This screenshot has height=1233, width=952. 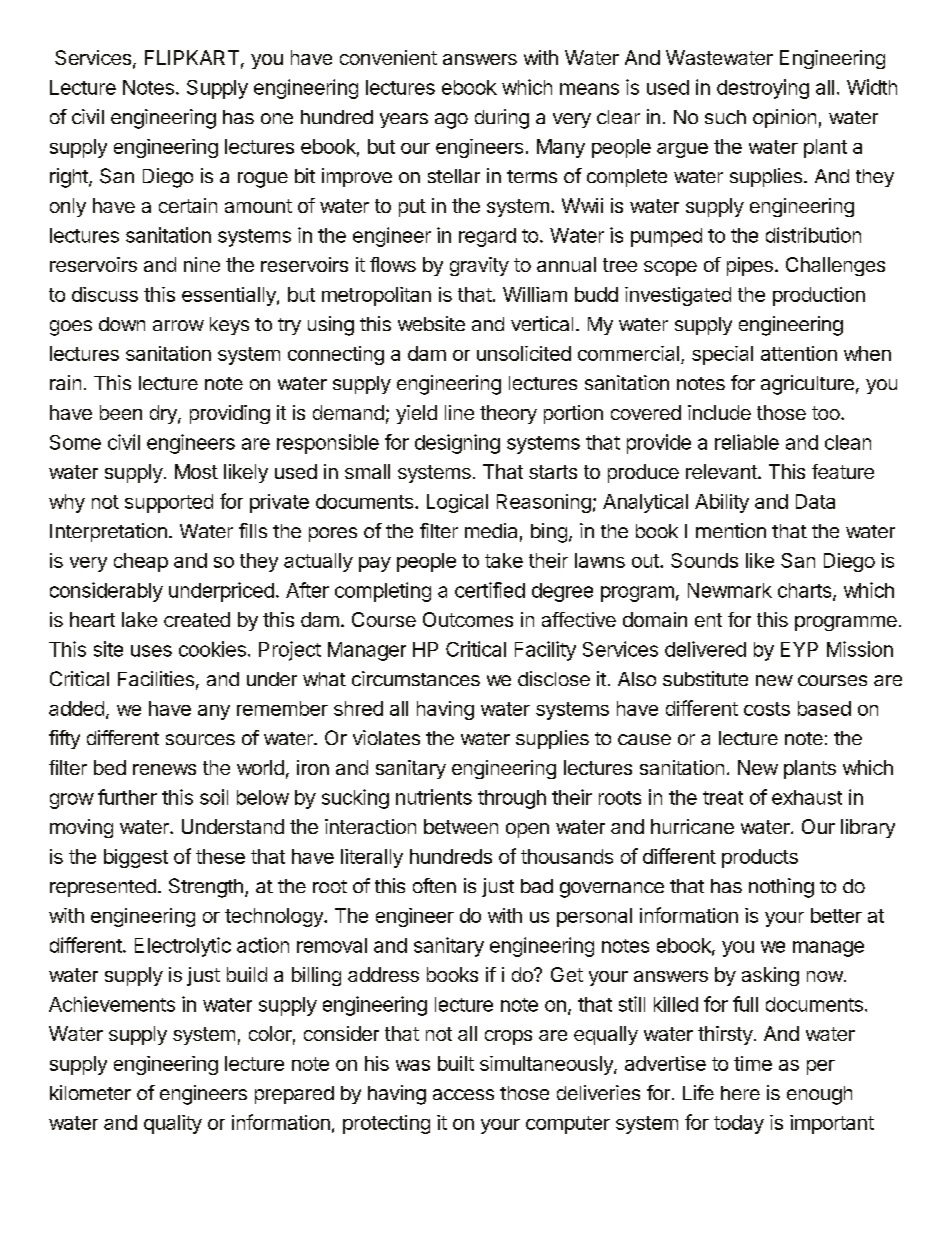 What do you see at coordinates (490, 590) in the screenshot?
I see `certified` at bounding box center [490, 590].
